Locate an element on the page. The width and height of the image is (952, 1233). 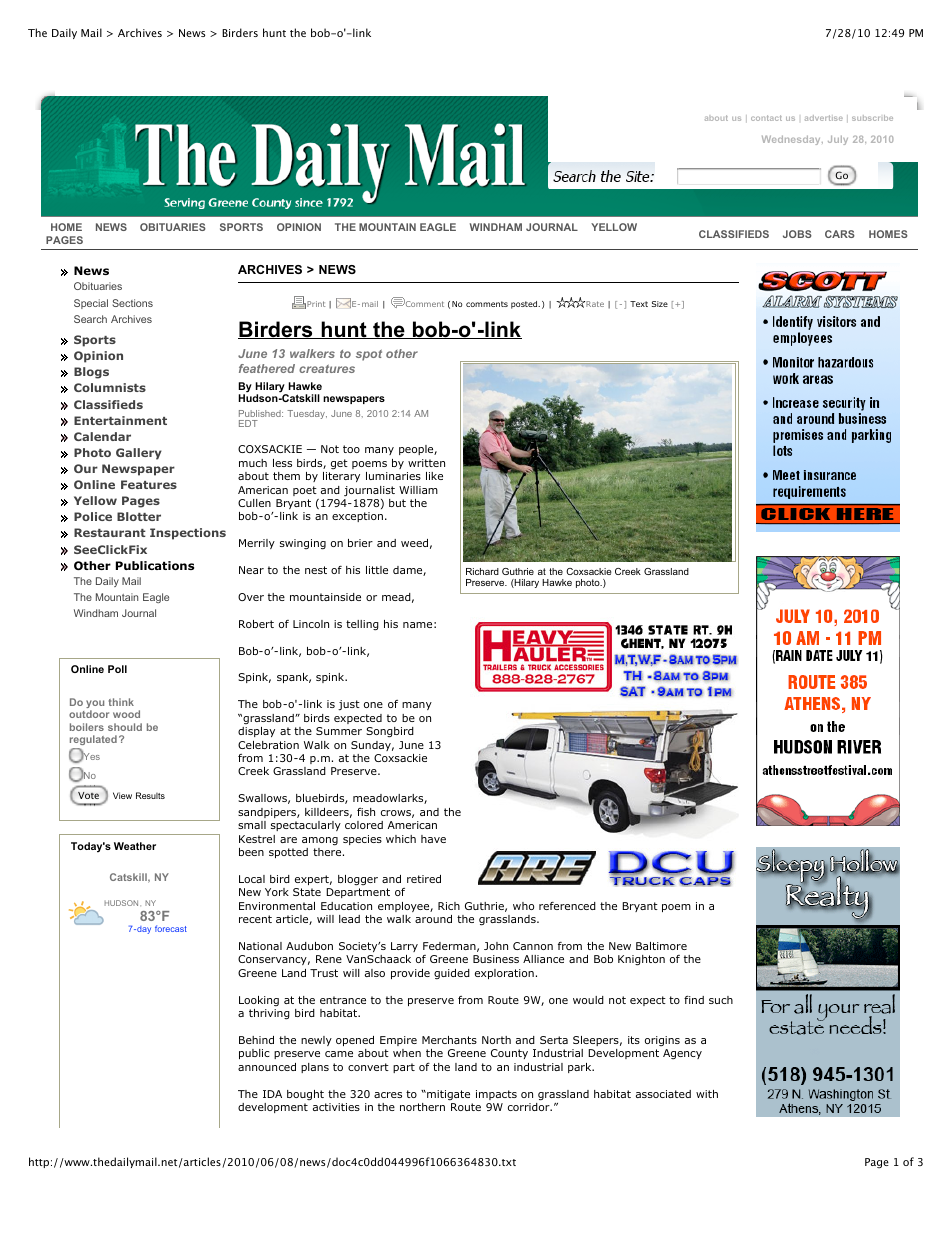
Sections is located at coordinates (132, 303).
